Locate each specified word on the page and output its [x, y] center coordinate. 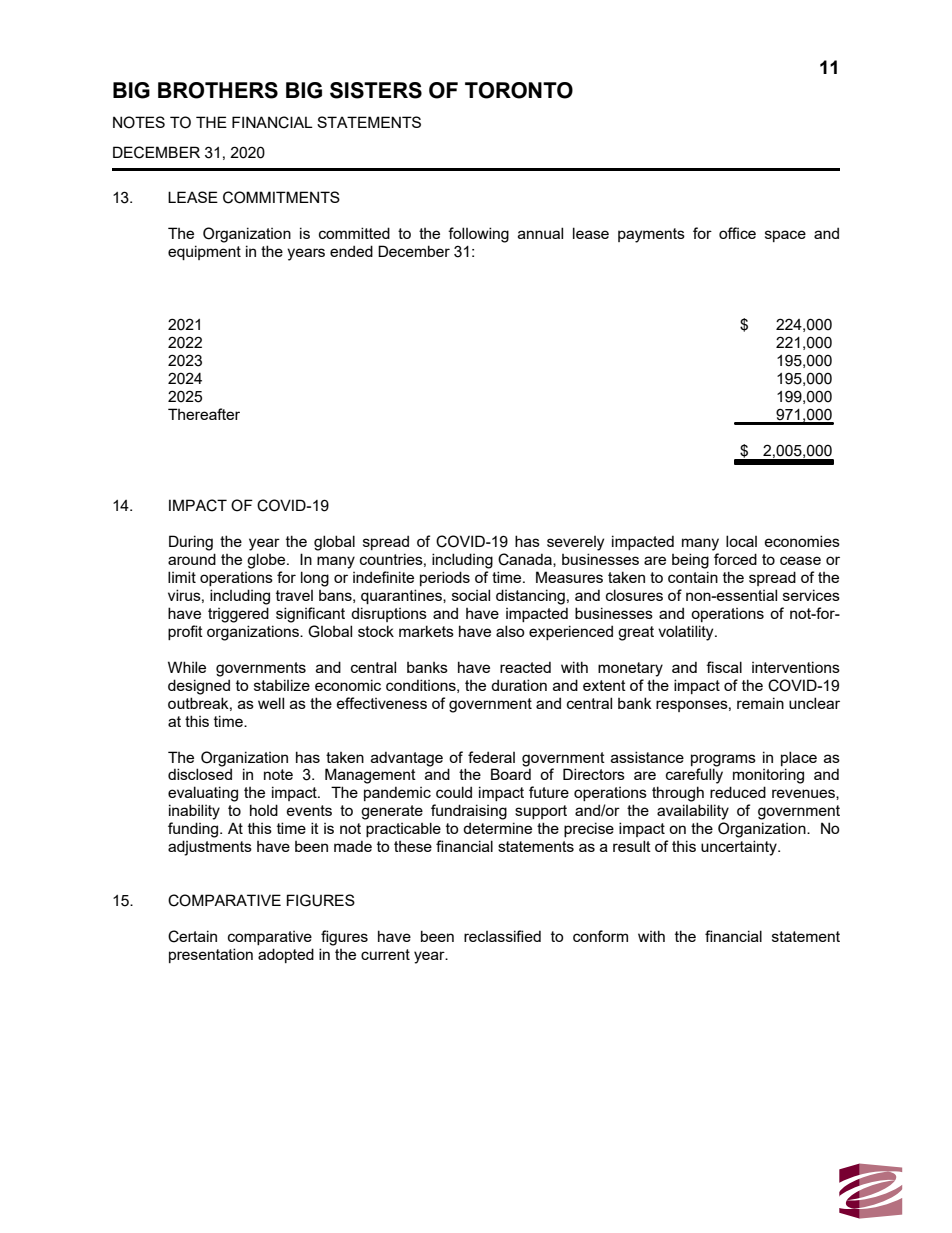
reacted [525, 667]
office [737, 233]
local [741, 541]
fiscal [724, 667]
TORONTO [519, 90]
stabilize [282, 685]
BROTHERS [218, 90]
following [478, 235]
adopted [286, 955]
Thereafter [204, 414]
